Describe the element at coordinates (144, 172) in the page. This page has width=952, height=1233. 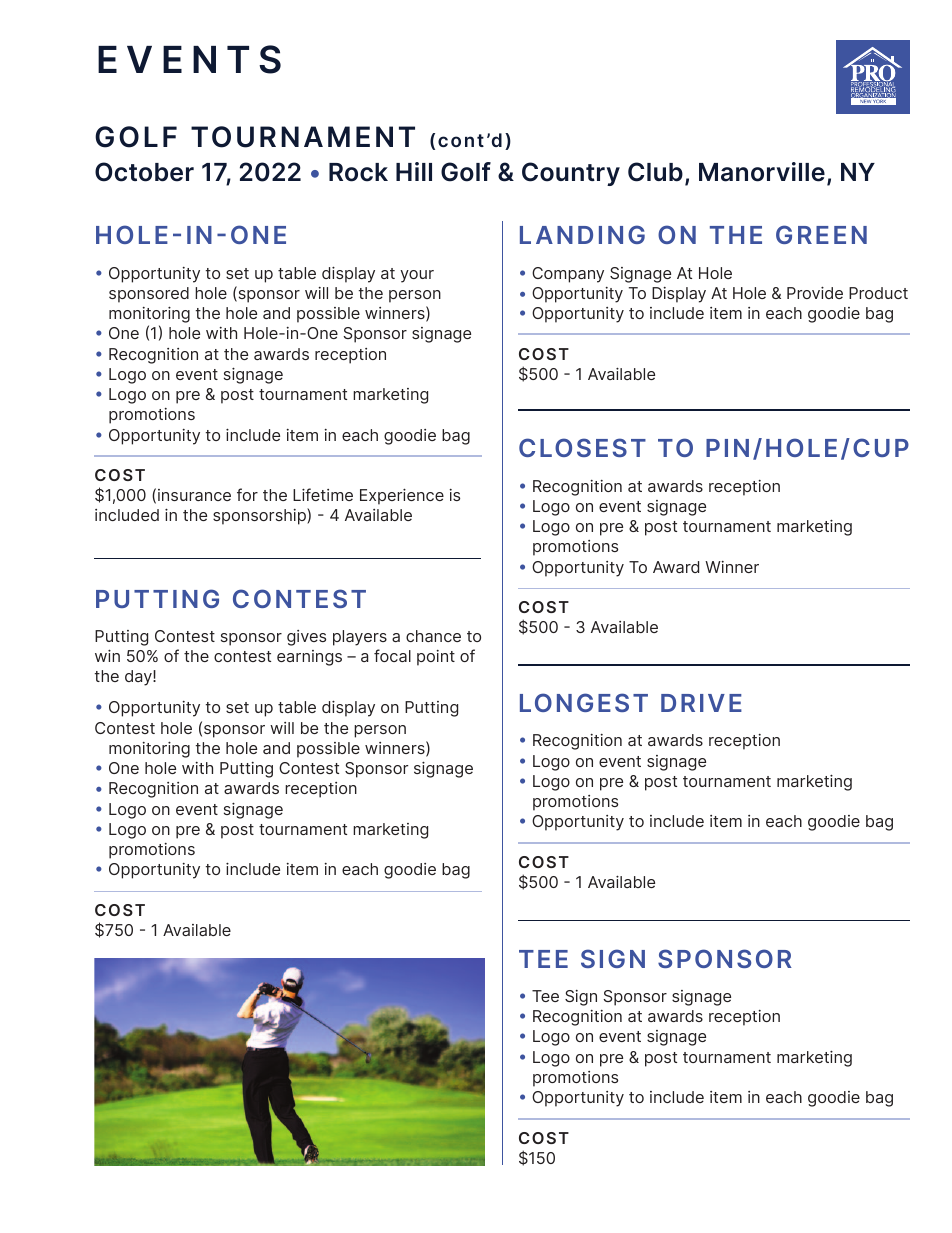
I see `October` at that location.
